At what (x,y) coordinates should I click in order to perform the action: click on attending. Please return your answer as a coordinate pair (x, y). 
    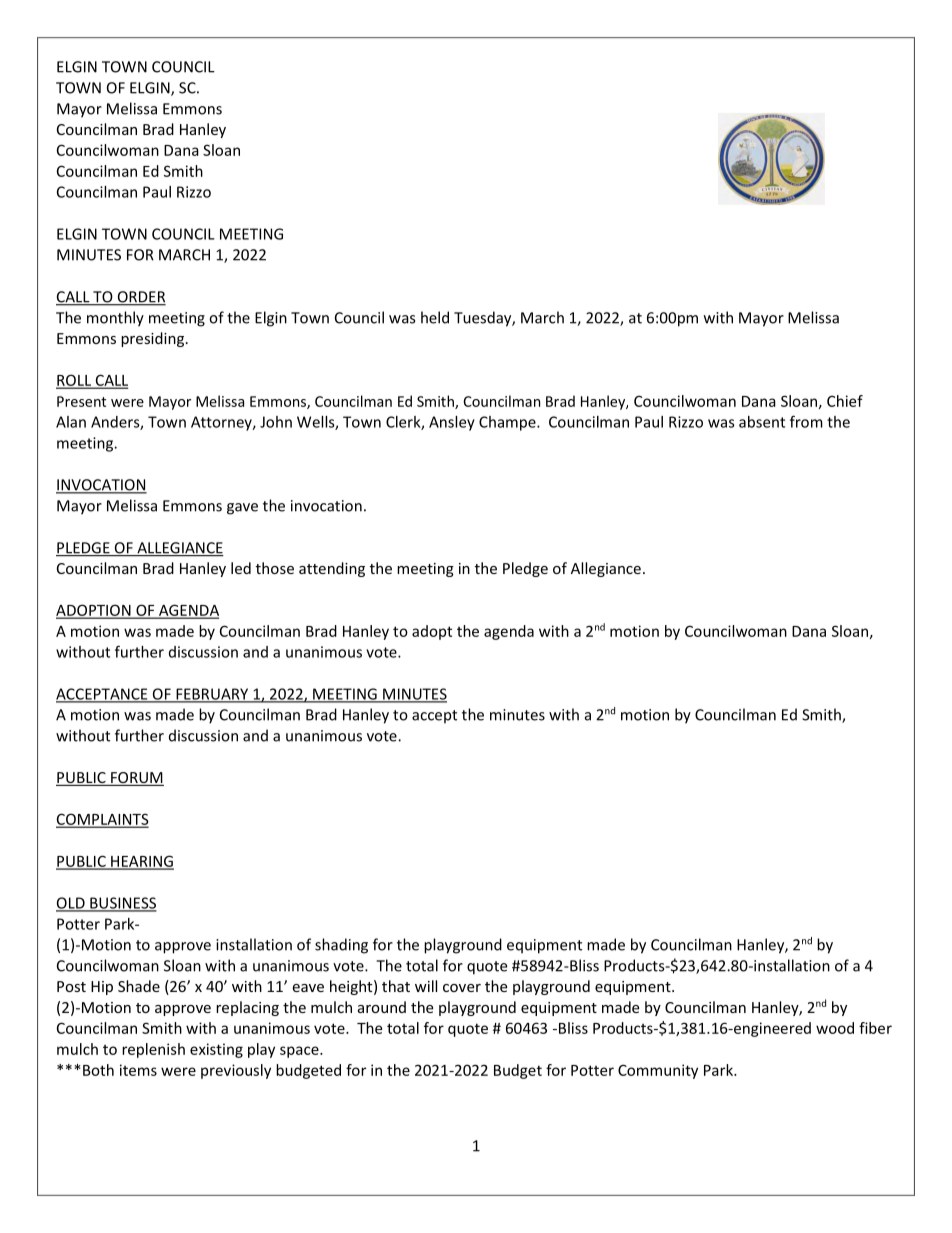
    Looking at the image, I should click on (332, 569).
